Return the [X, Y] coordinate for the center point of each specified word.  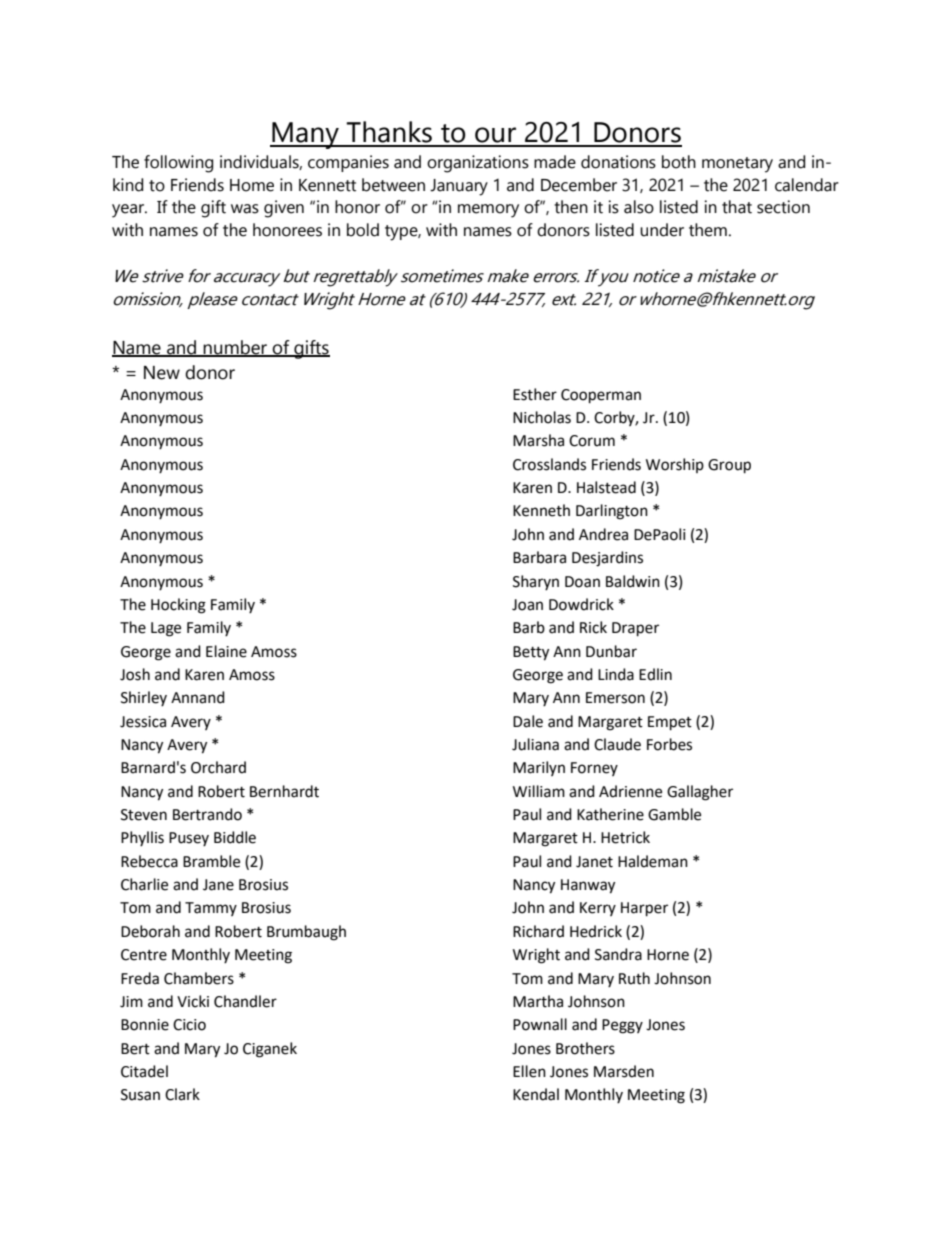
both [679, 162]
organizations [478, 164]
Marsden [624, 1071]
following [178, 164]
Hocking [178, 606]
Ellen [529, 1071]
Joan [527, 605]
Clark [182, 1094]
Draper [635, 629]
